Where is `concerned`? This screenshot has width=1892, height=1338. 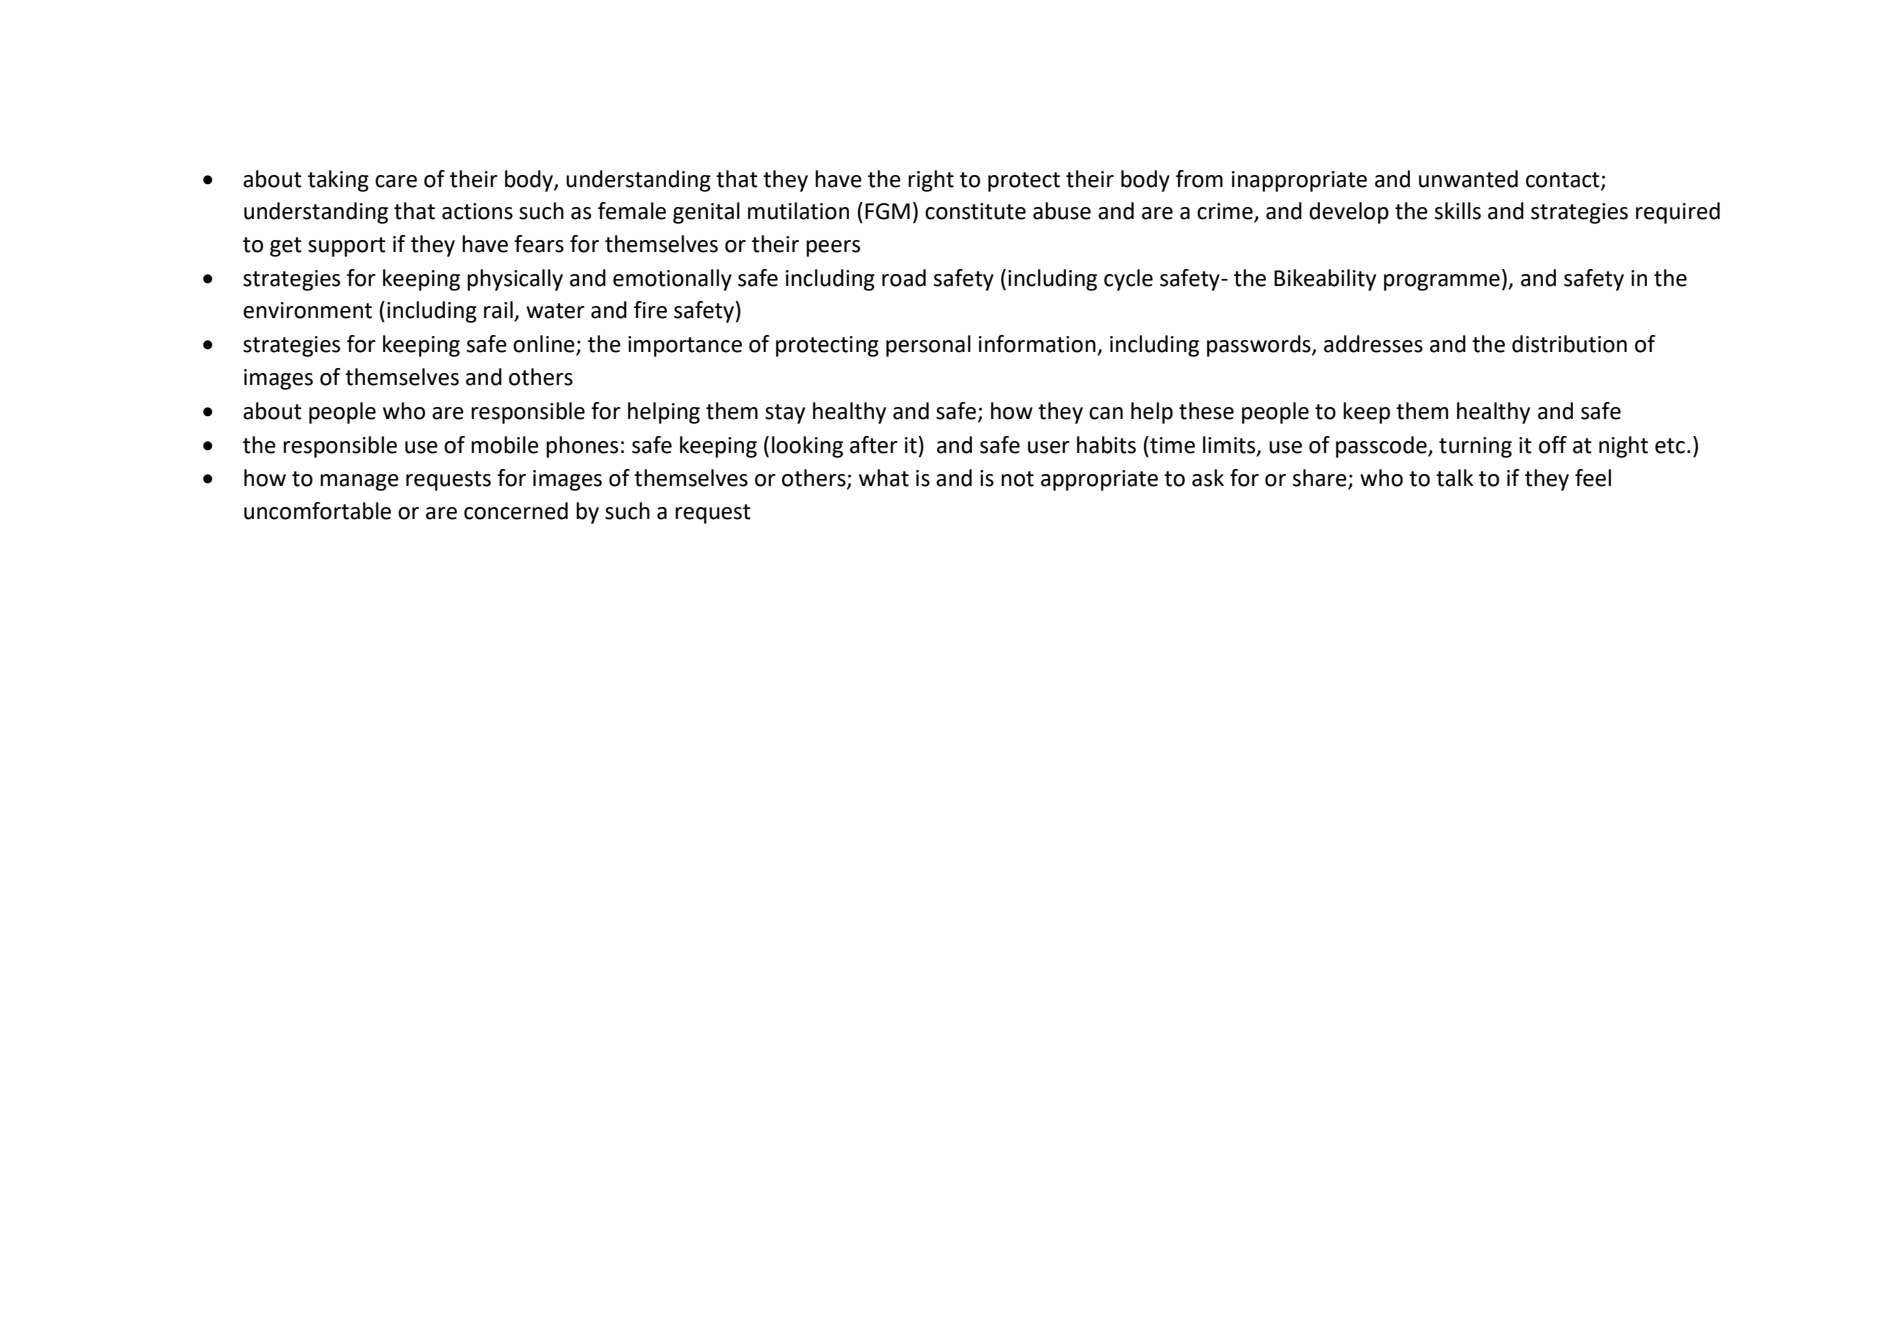
concerned is located at coordinates (516, 511).
